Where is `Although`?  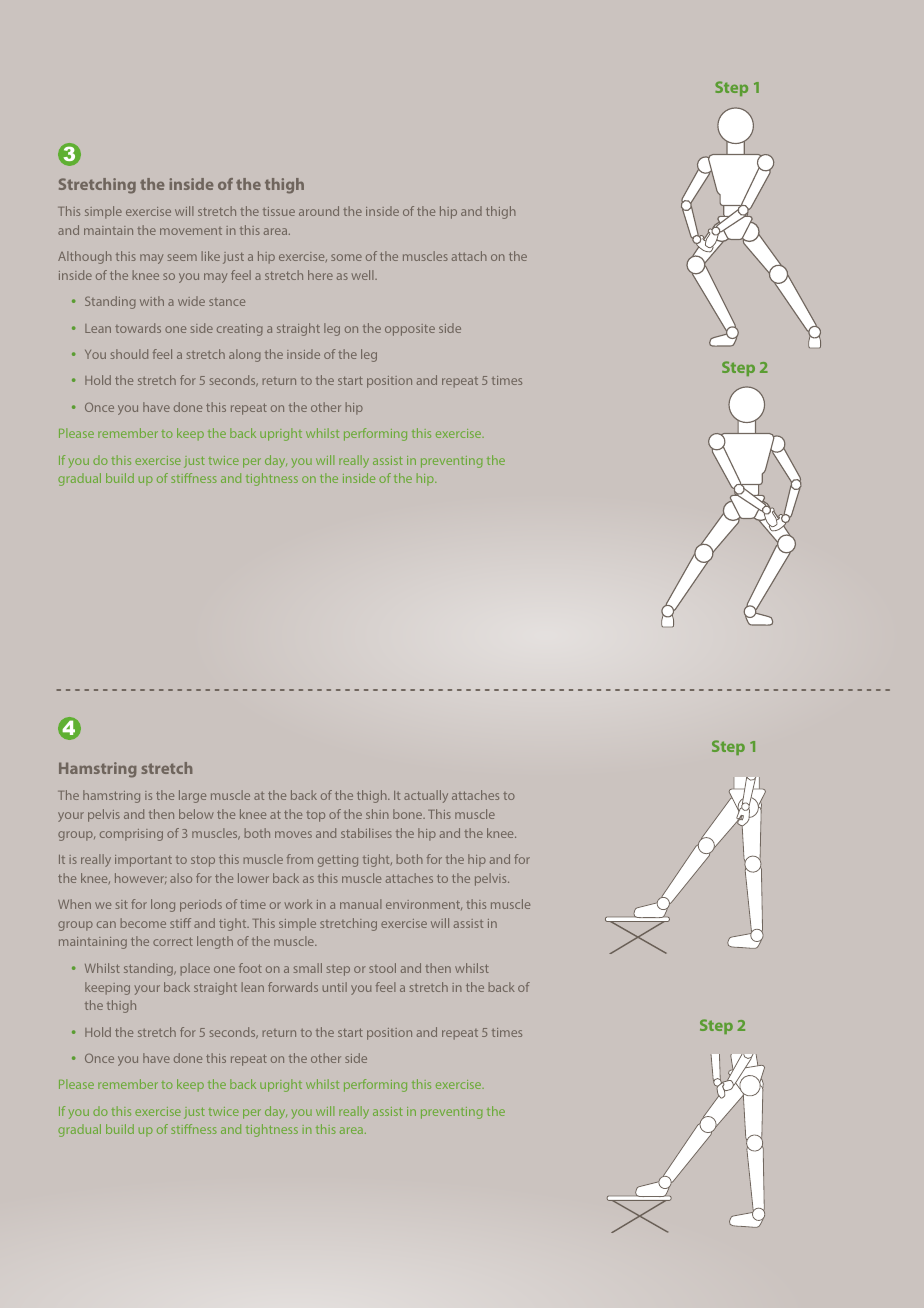 Although is located at coordinates (85, 257).
